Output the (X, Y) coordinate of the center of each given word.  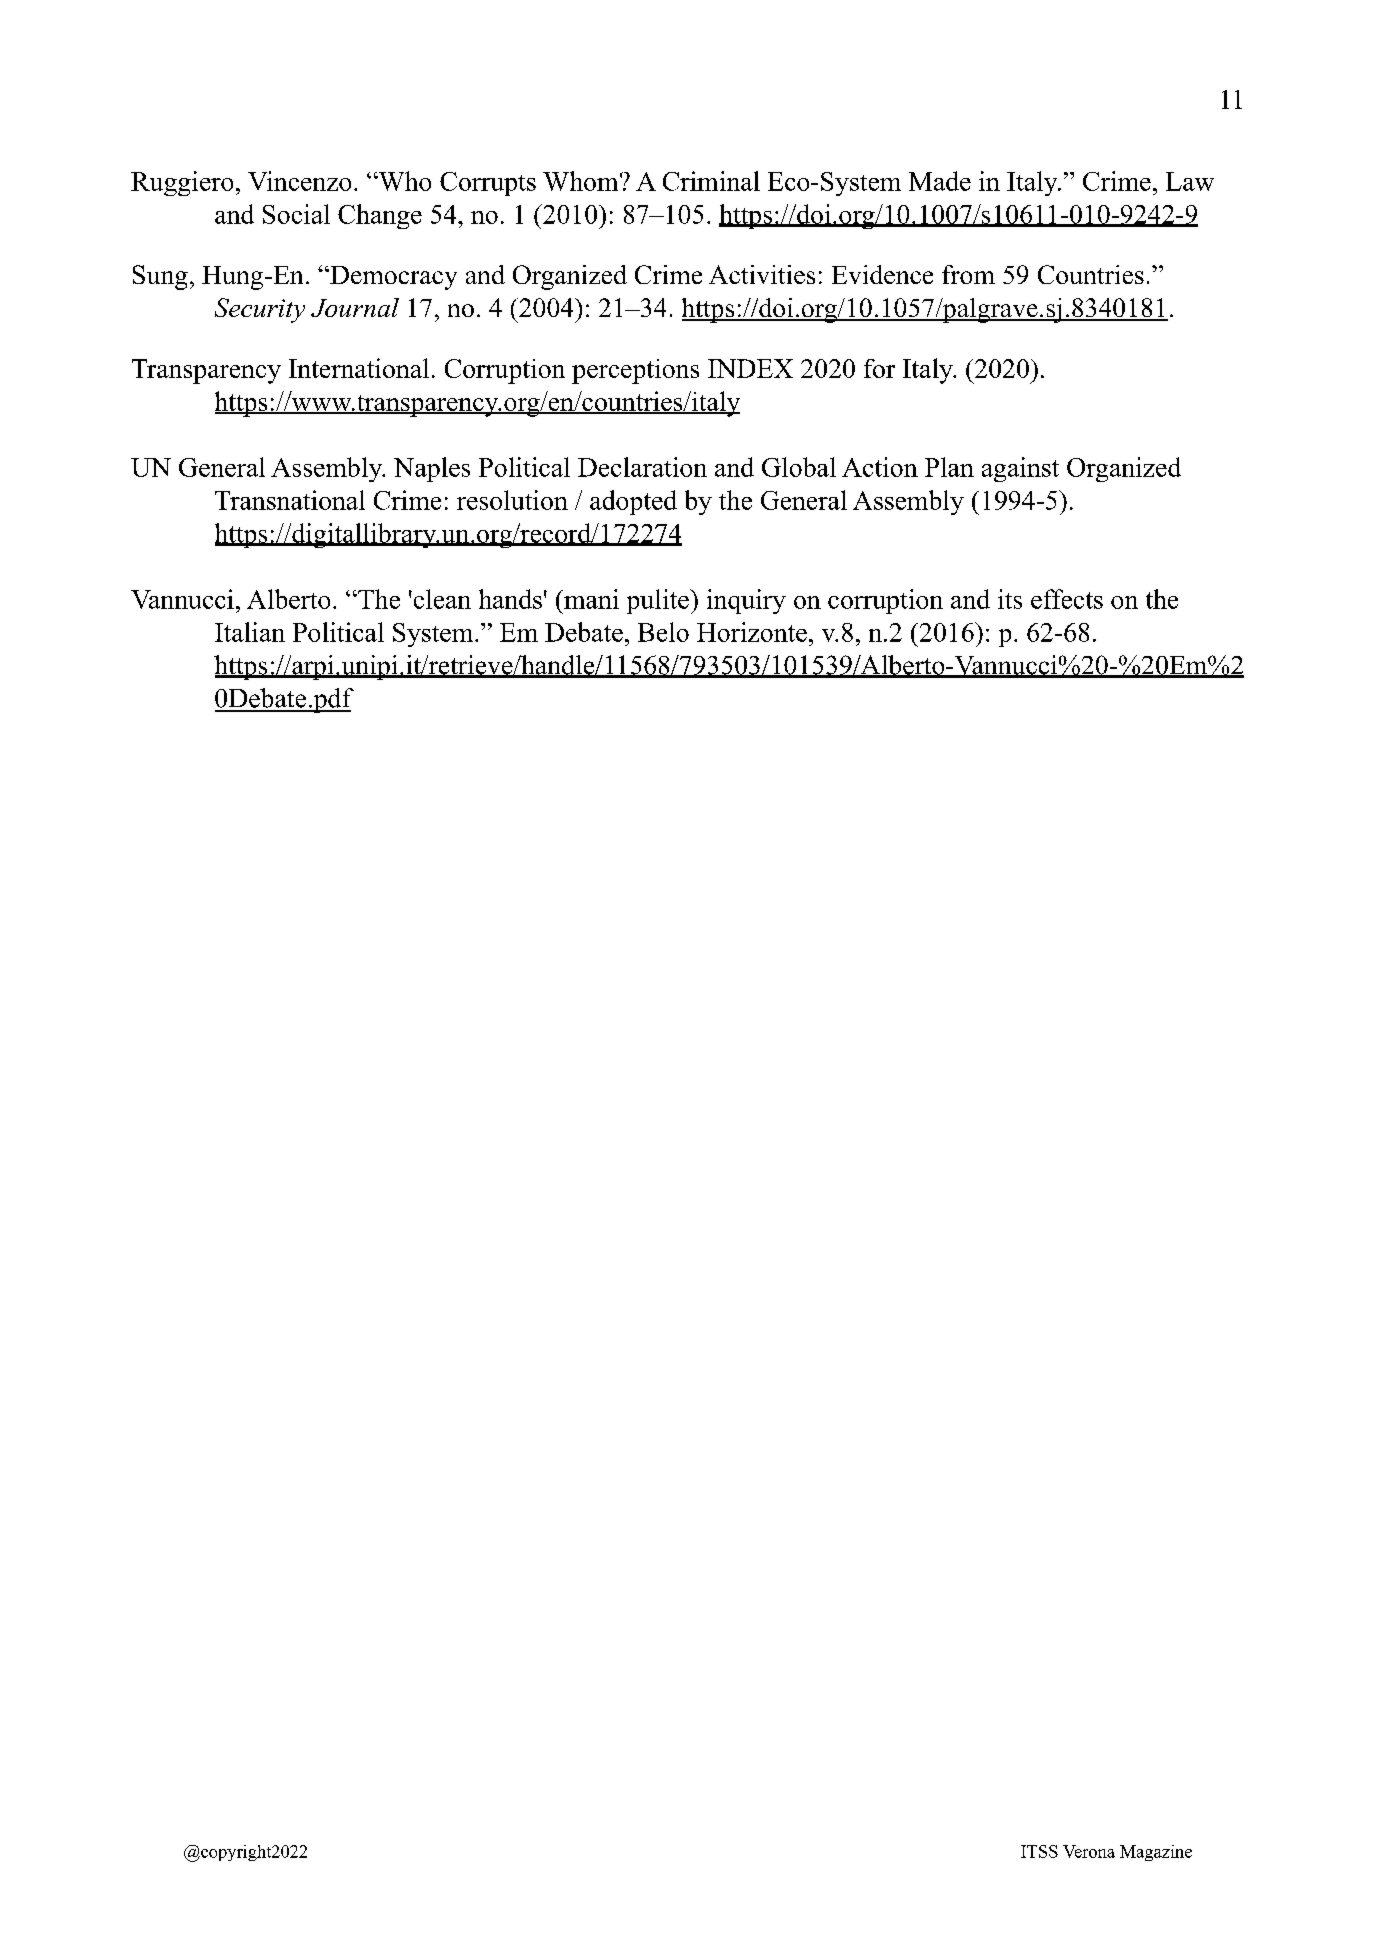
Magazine (1156, 1853)
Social (296, 214)
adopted (633, 502)
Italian (250, 632)
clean (441, 599)
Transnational (290, 500)
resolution (512, 500)
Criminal (711, 181)
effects (1067, 599)
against (1020, 469)
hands (510, 599)
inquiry (746, 601)
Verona (1089, 1851)
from (968, 274)
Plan (949, 467)
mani (590, 599)
